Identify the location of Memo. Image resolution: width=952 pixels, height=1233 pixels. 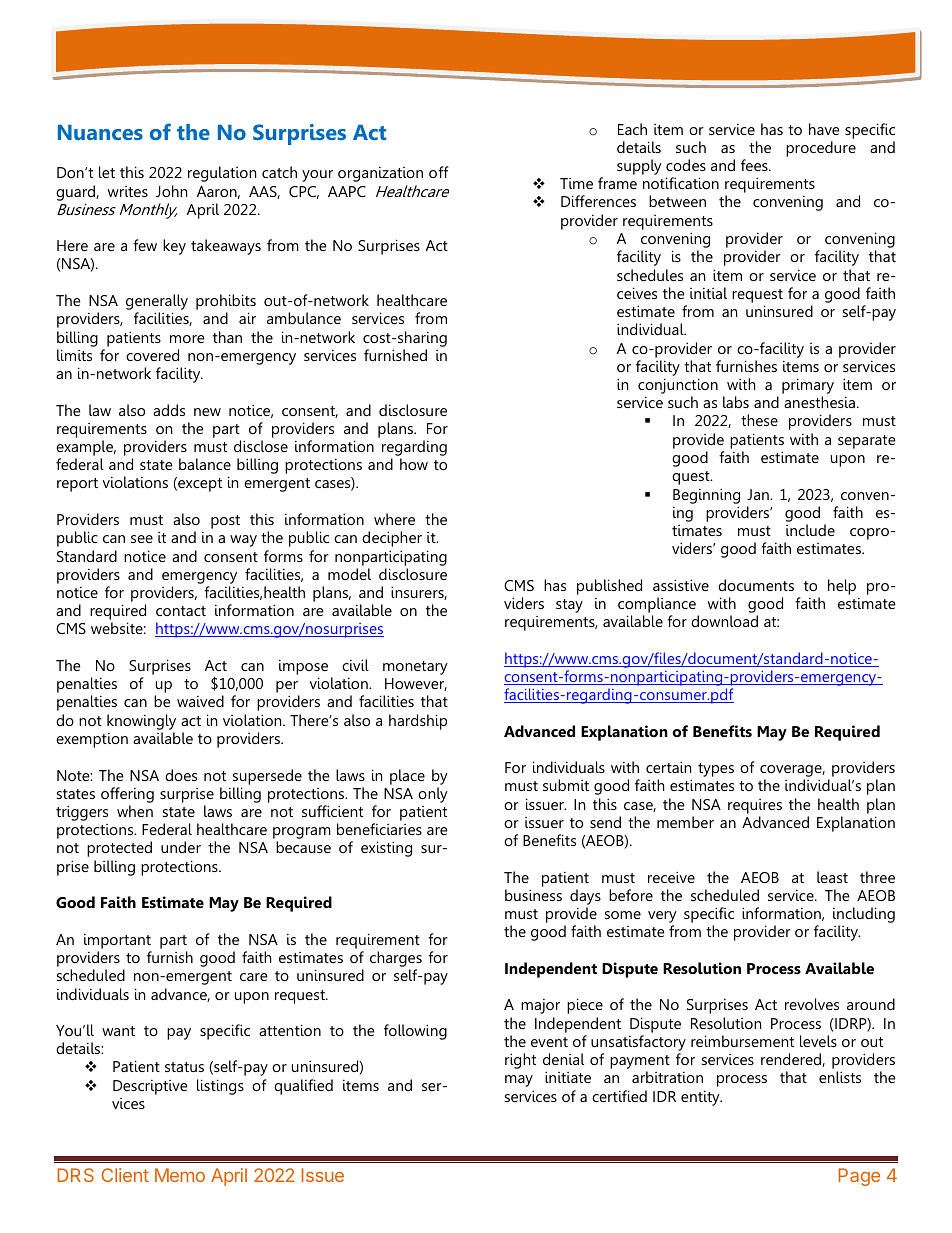
(180, 1175).
